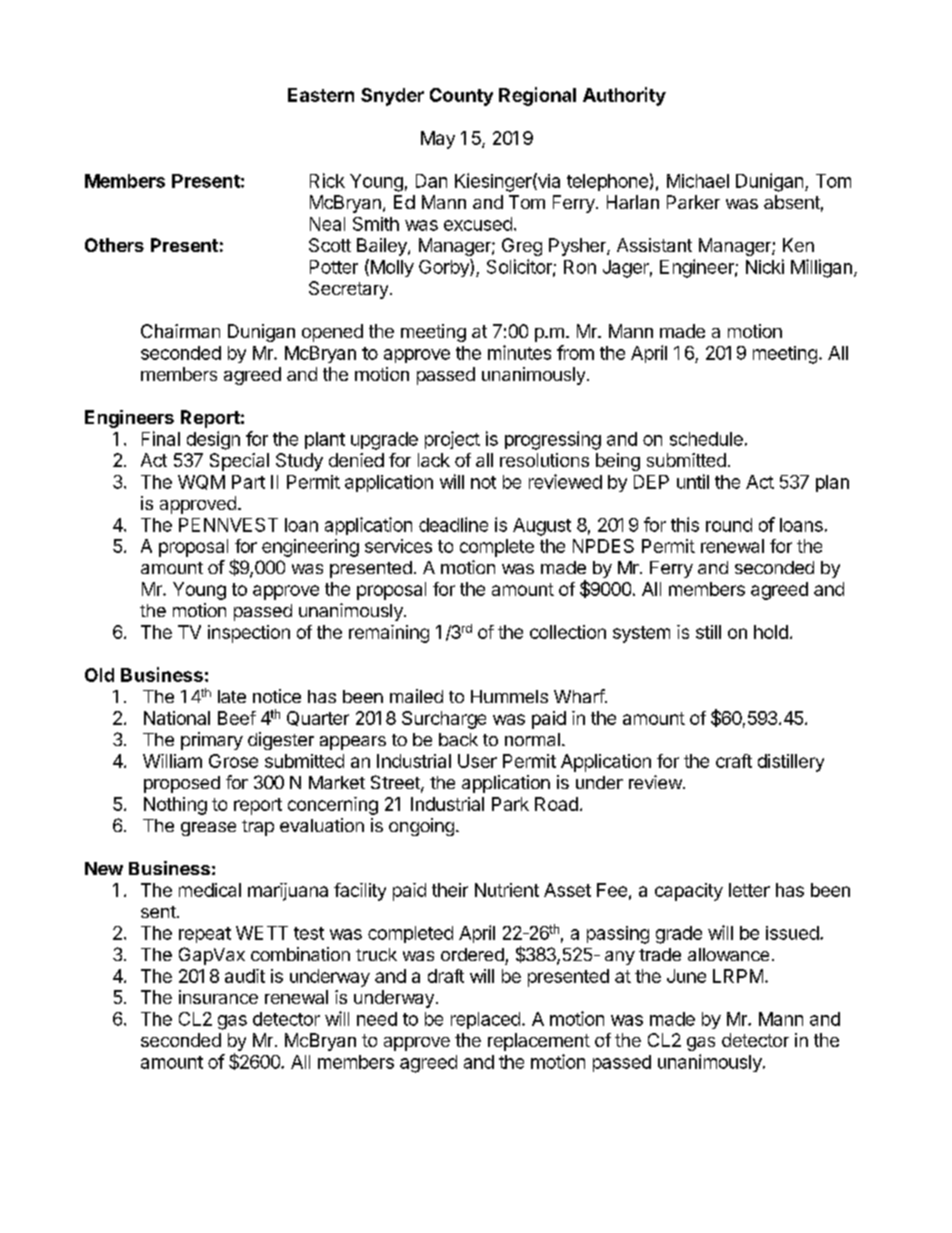 The height and width of the screenshot is (1233, 952). Describe the element at coordinates (438, 140) in the screenshot. I see `May` at that location.
